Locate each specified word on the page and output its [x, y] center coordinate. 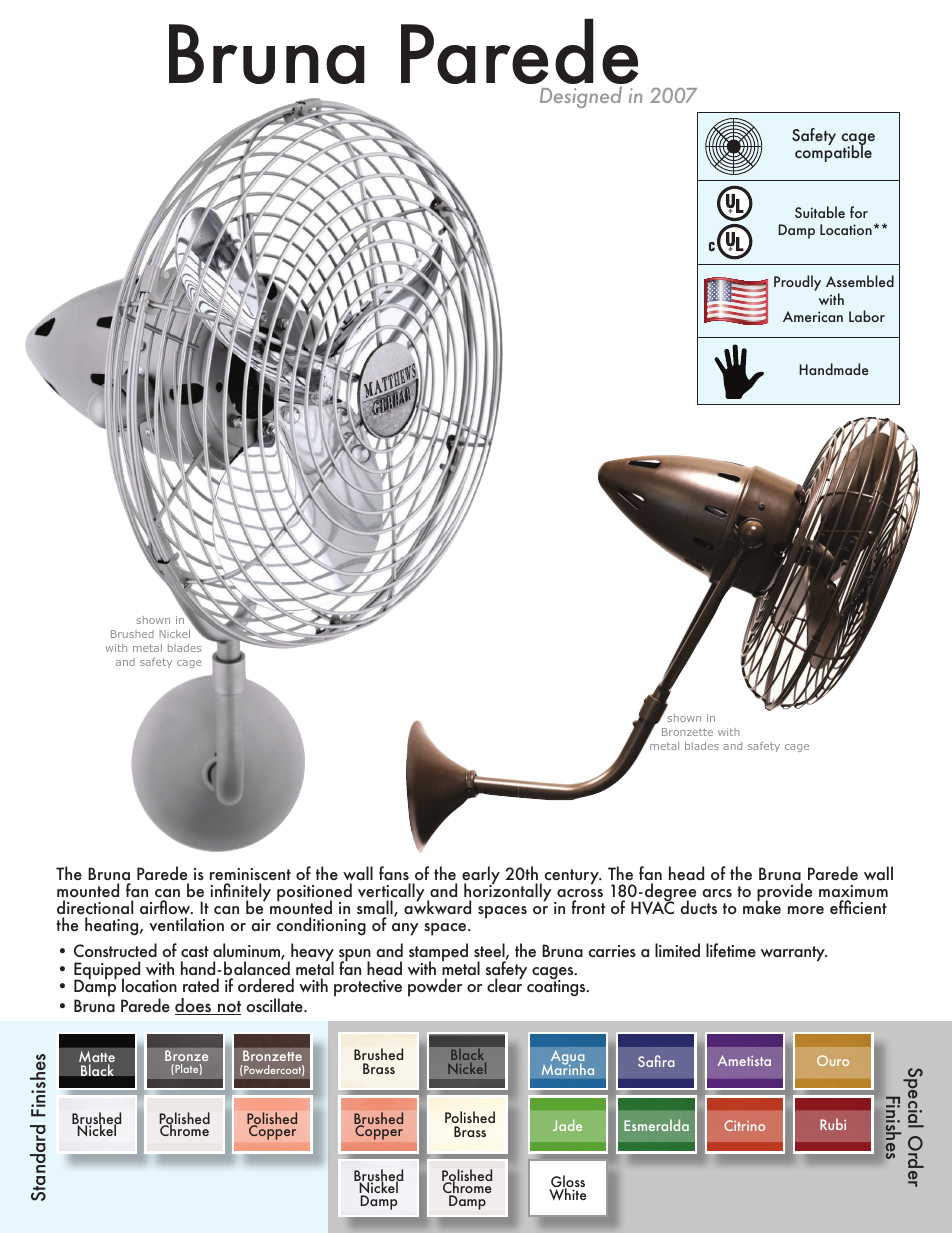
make [762, 906]
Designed [581, 97]
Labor [867, 316]
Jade [567, 1125]
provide [784, 893]
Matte [97, 1058]
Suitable [820, 212]
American [813, 316]
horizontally [508, 892]
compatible [833, 152]
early [481, 876]
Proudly [797, 283]
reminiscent [250, 874]
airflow [166, 907]
